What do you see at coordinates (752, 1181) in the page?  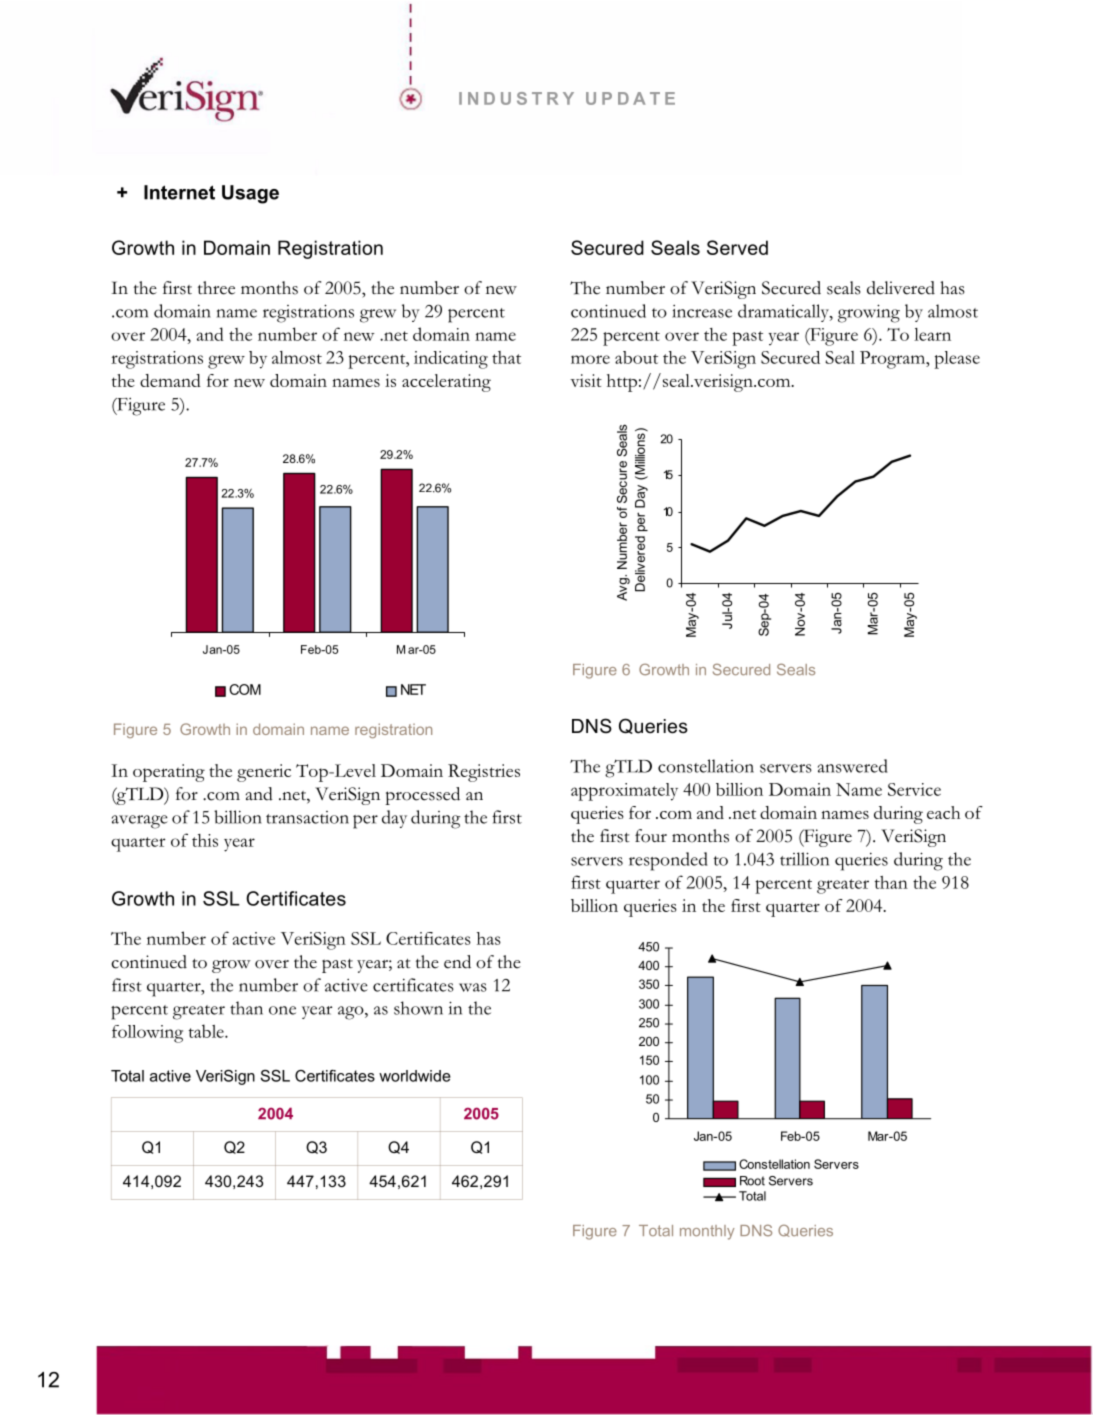 I see `Root` at bounding box center [752, 1181].
